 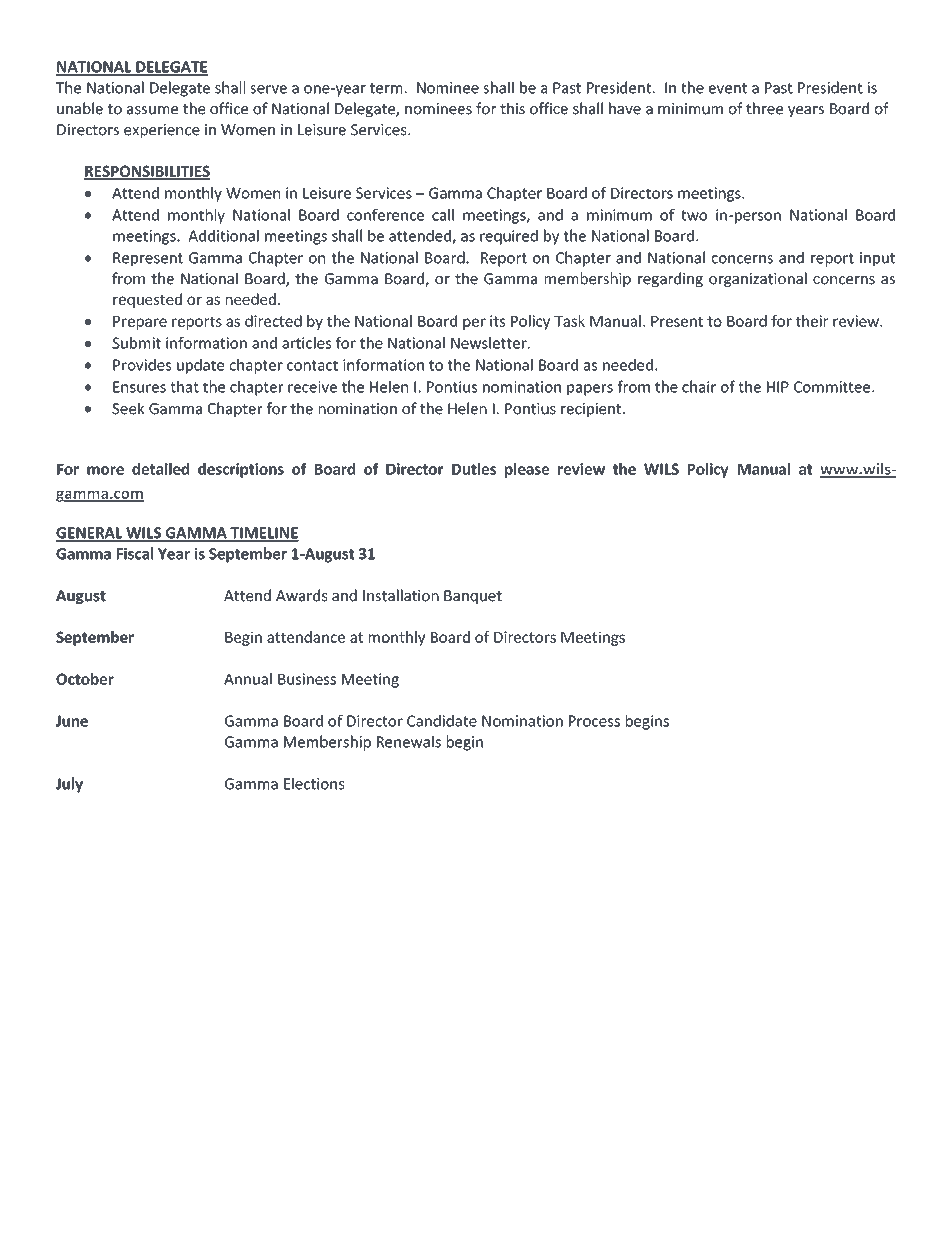 What do you see at coordinates (135, 553) in the image?
I see `Fiscal` at bounding box center [135, 553].
